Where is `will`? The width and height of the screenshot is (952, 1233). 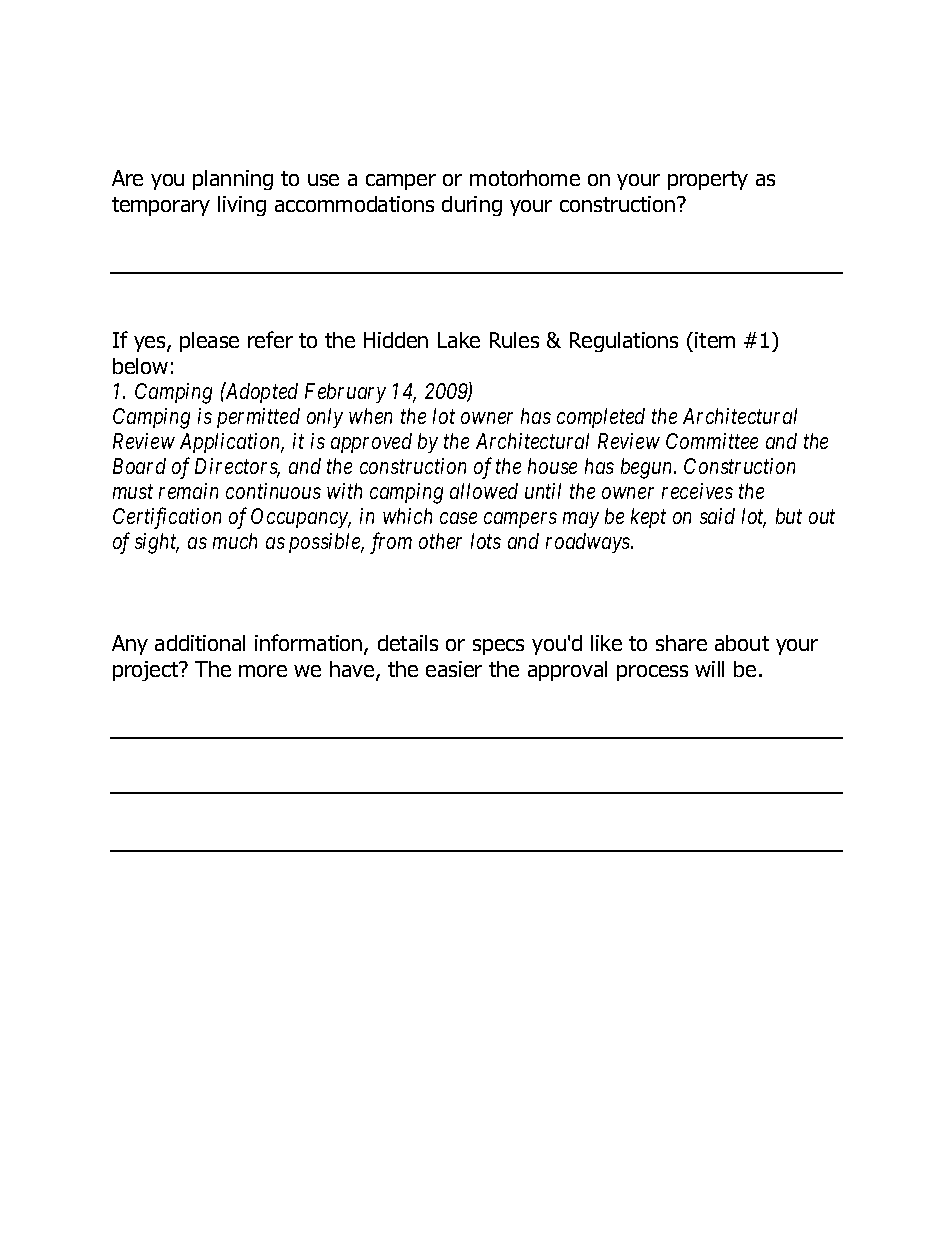
will is located at coordinates (709, 669).
